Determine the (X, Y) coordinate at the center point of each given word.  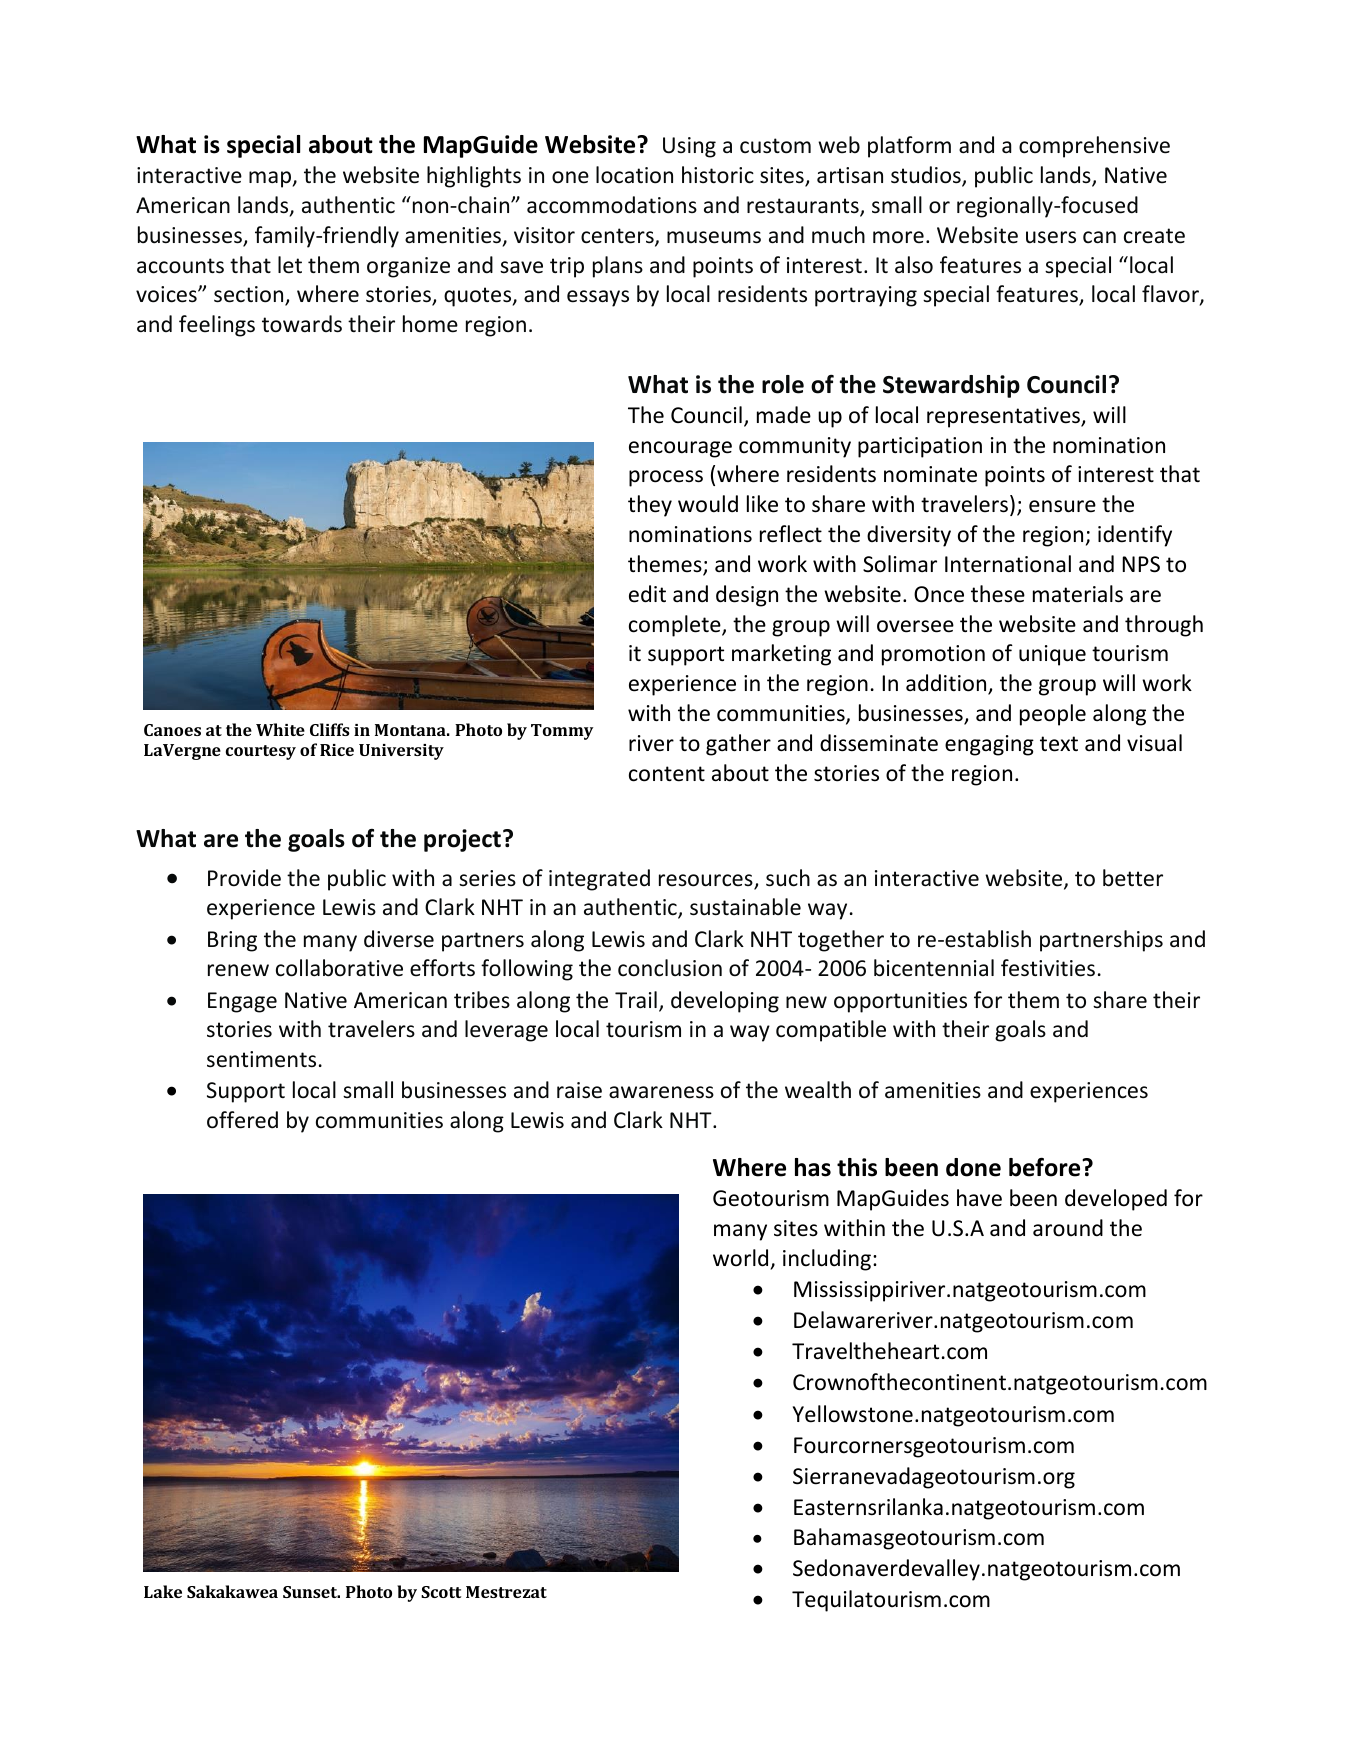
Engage (242, 1002)
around (1068, 1228)
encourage (680, 449)
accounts (180, 266)
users (1051, 237)
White (280, 729)
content (667, 774)
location (634, 175)
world (740, 1258)
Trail (636, 1000)
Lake (163, 1591)
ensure (1062, 506)
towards (302, 324)
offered (242, 1120)
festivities (1048, 968)
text (1059, 744)
